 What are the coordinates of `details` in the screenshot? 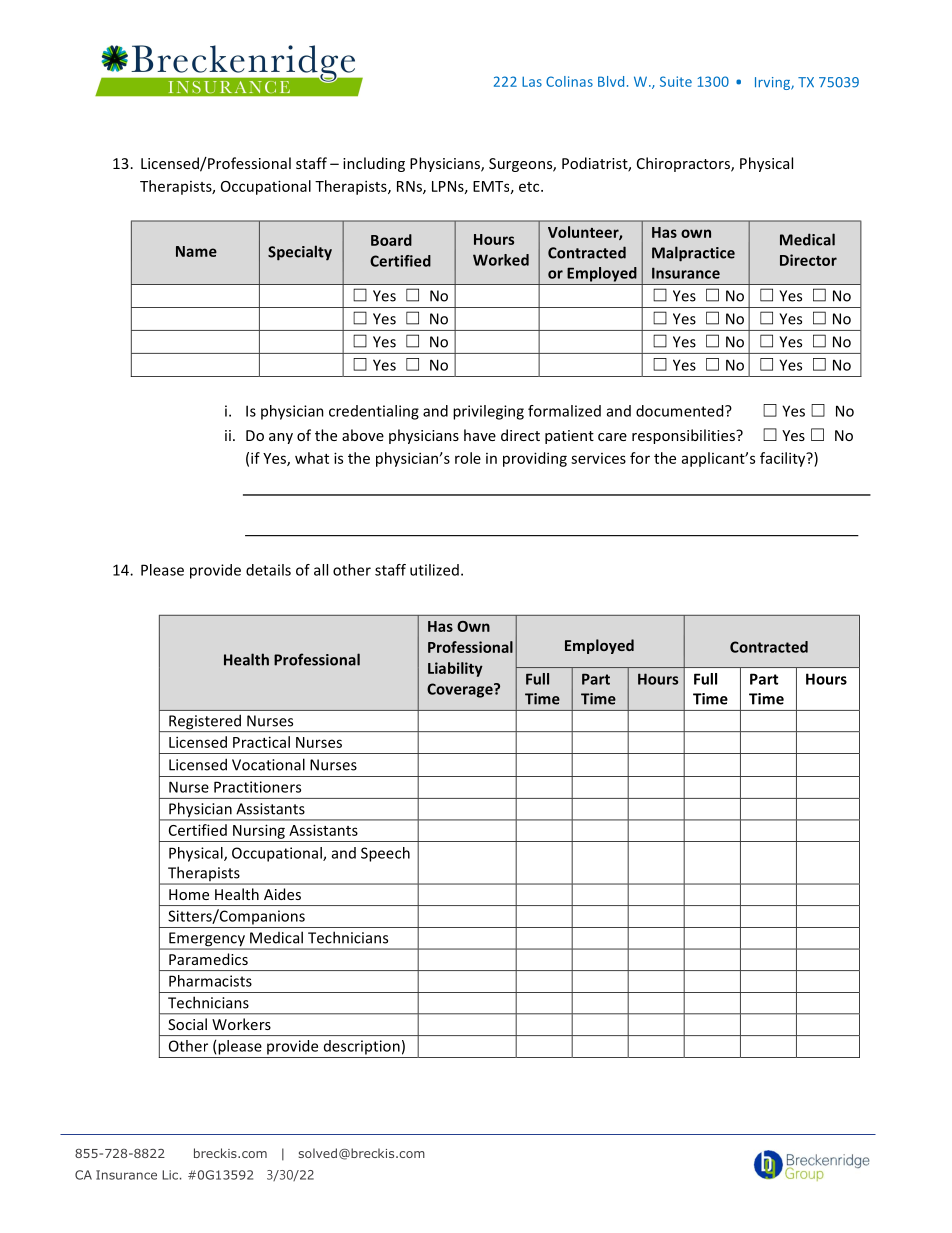 It's located at (268, 570).
